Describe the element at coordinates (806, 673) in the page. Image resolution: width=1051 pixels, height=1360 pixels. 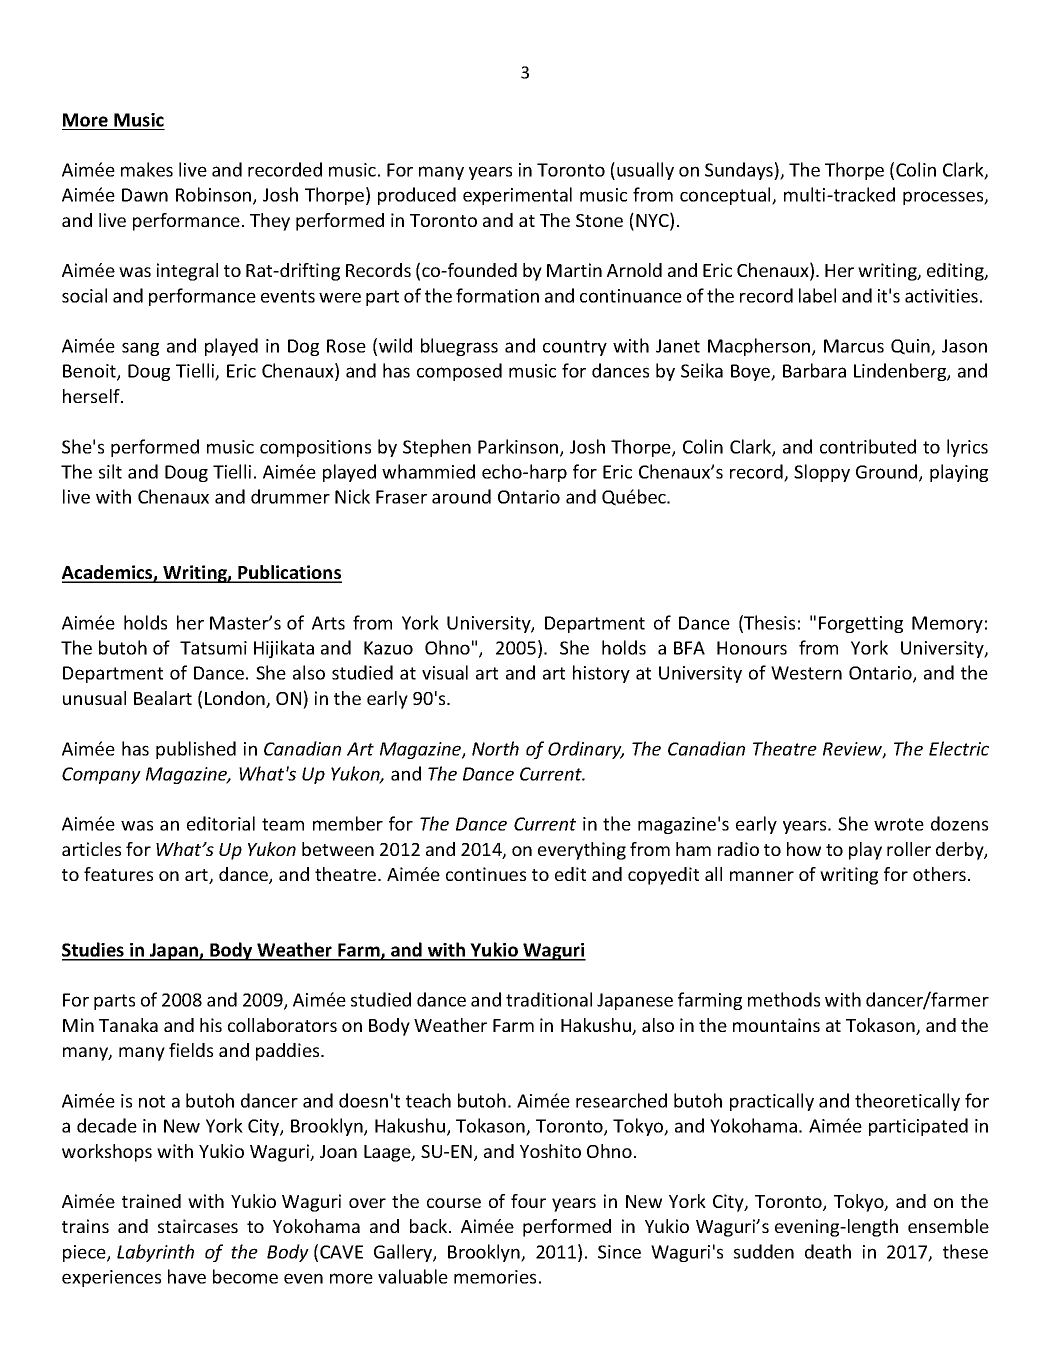
I see `Western` at that location.
